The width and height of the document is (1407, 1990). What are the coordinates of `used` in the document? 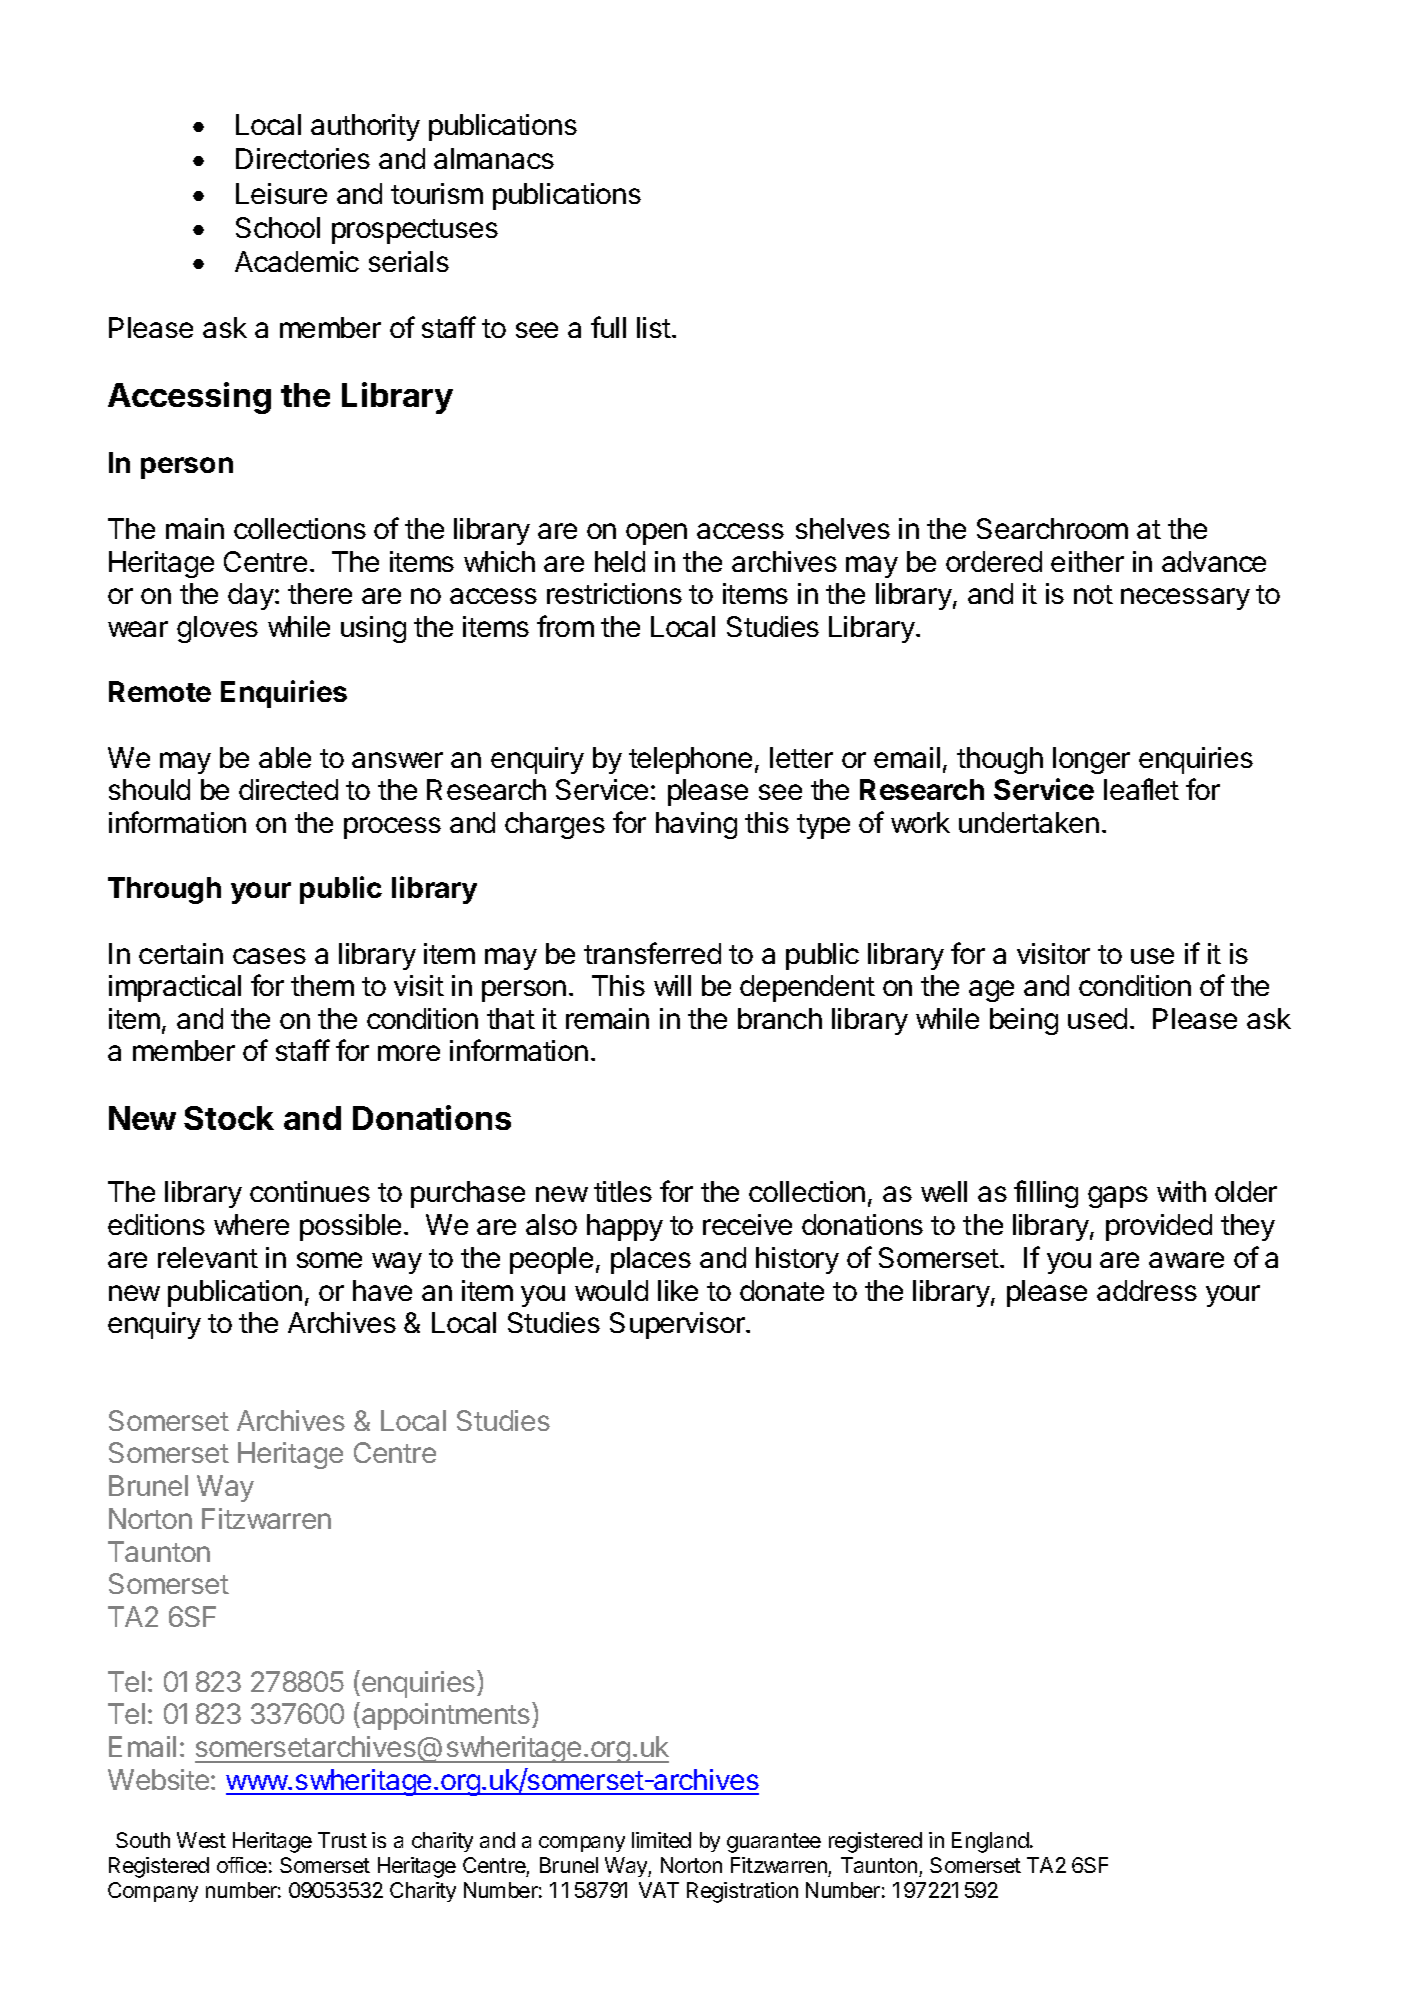 It's located at (1097, 1018).
